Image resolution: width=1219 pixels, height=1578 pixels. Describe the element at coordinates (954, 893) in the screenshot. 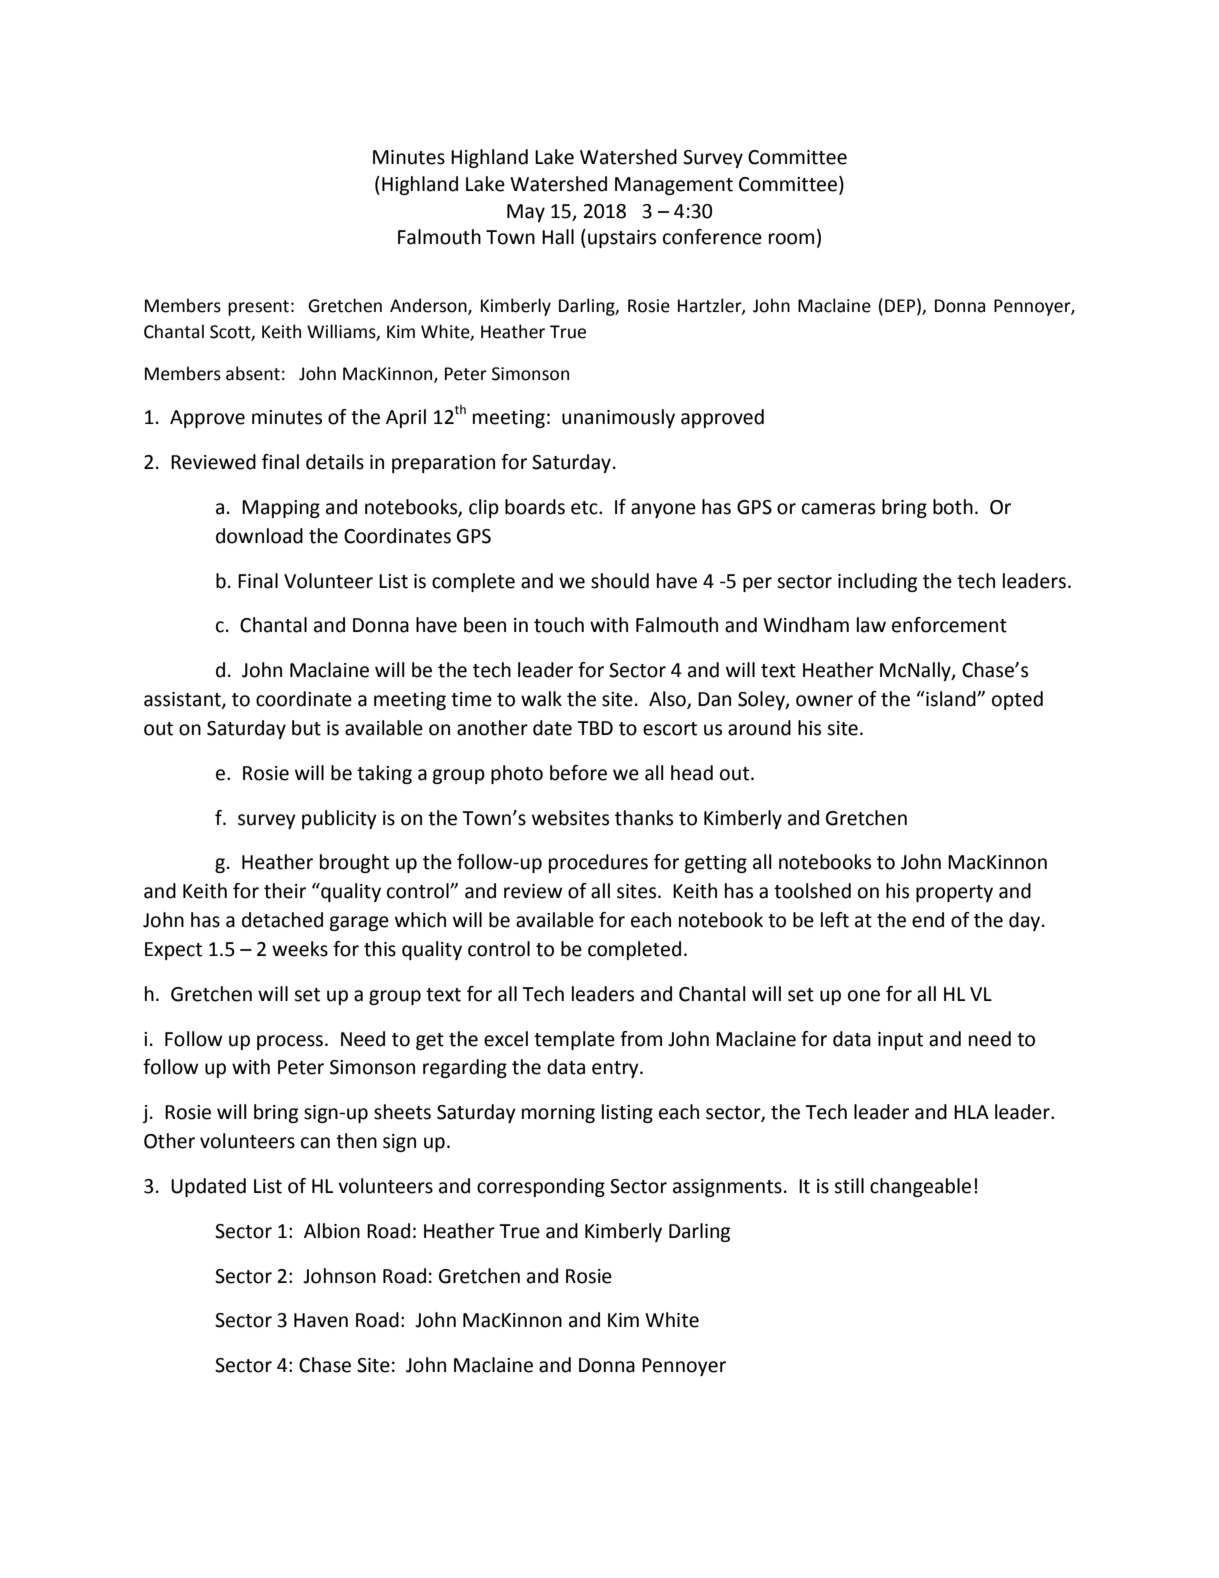

I see `property` at that location.
